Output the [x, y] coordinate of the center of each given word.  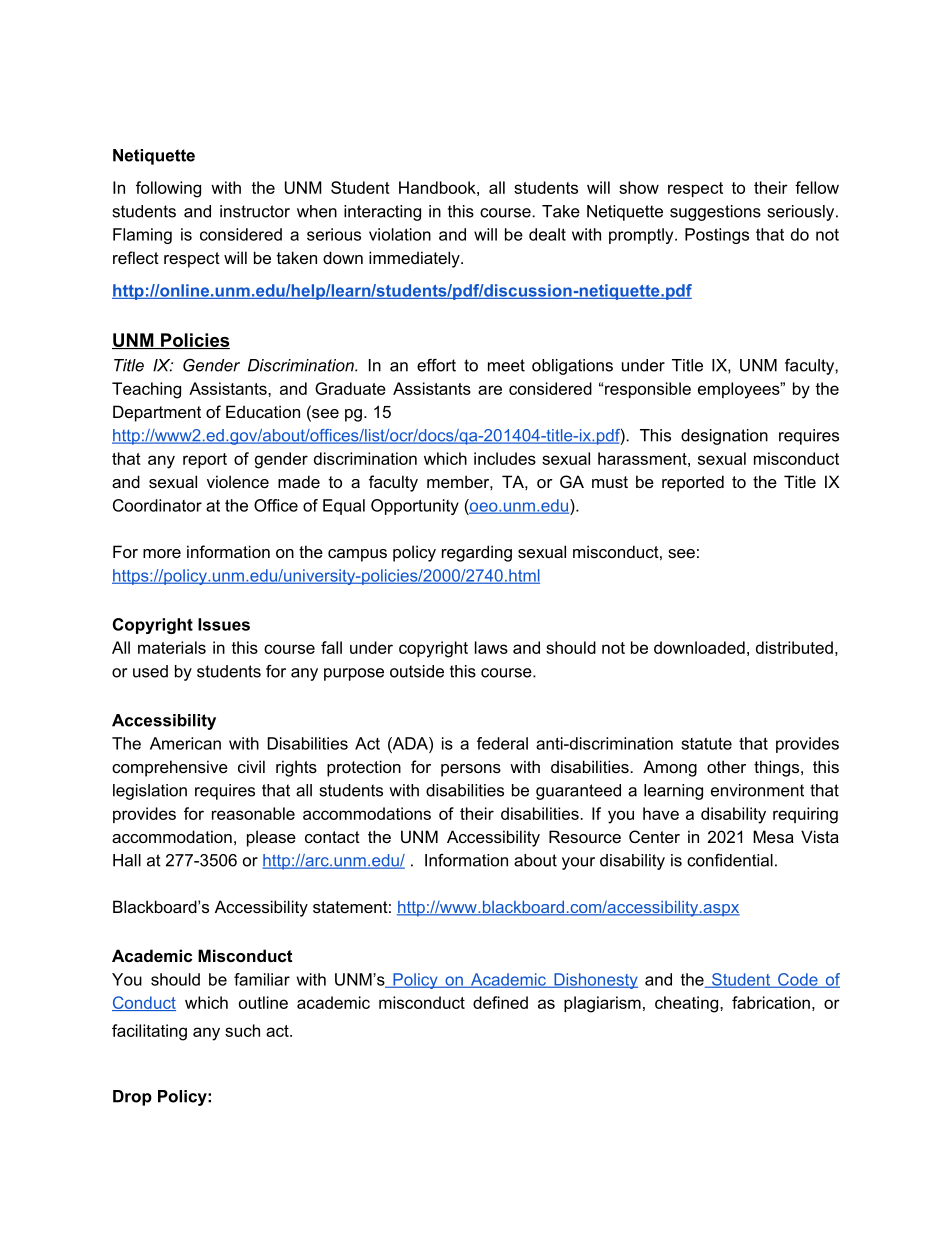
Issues [224, 624]
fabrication [771, 1002]
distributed [794, 647]
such [242, 1030]
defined [500, 1002]
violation [400, 234]
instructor [255, 211]
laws [491, 647]
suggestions [715, 213]
